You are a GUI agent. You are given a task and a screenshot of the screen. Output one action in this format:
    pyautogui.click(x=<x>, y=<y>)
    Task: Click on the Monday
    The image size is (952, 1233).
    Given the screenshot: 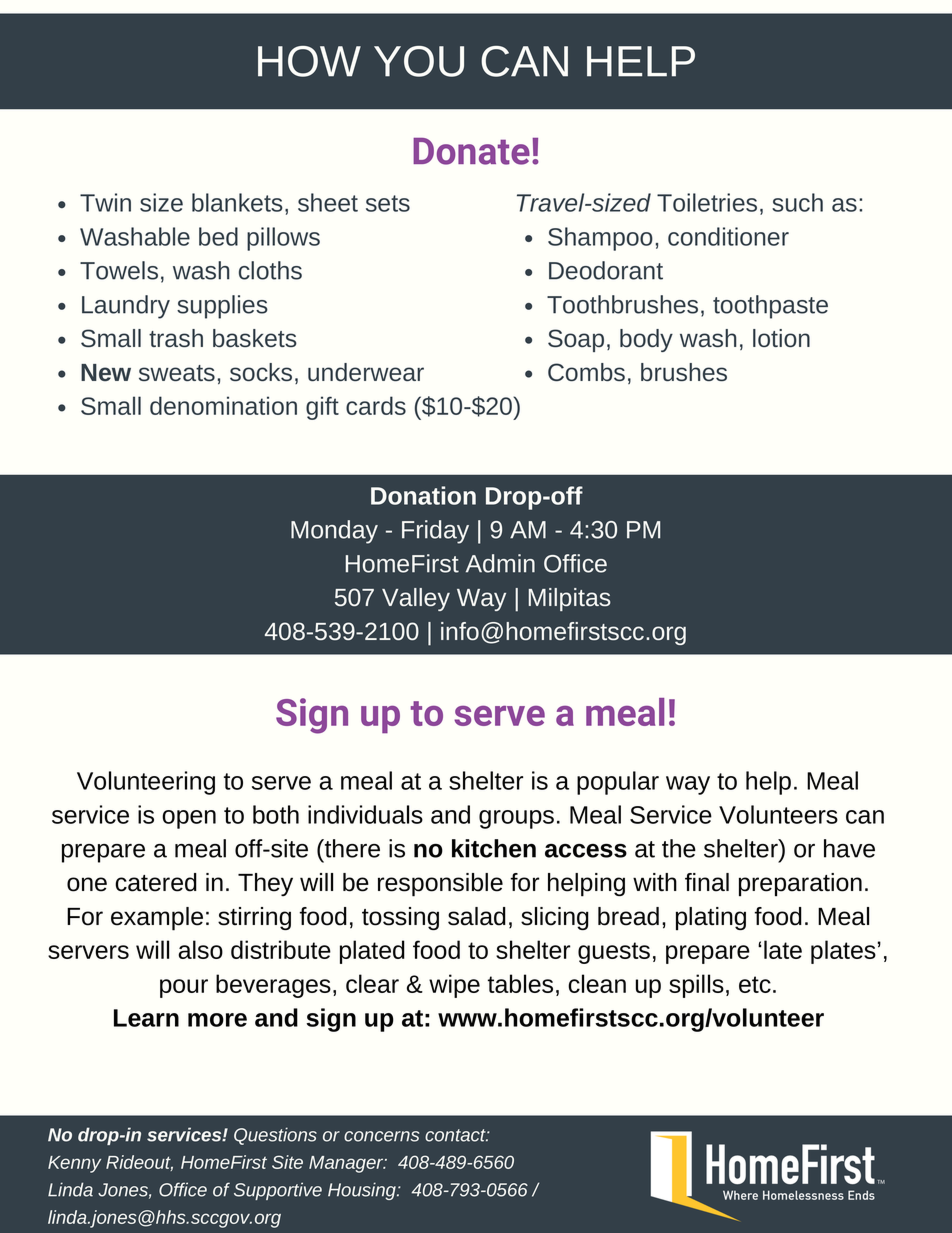 What is the action you would take?
    pyautogui.click(x=334, y=532)
